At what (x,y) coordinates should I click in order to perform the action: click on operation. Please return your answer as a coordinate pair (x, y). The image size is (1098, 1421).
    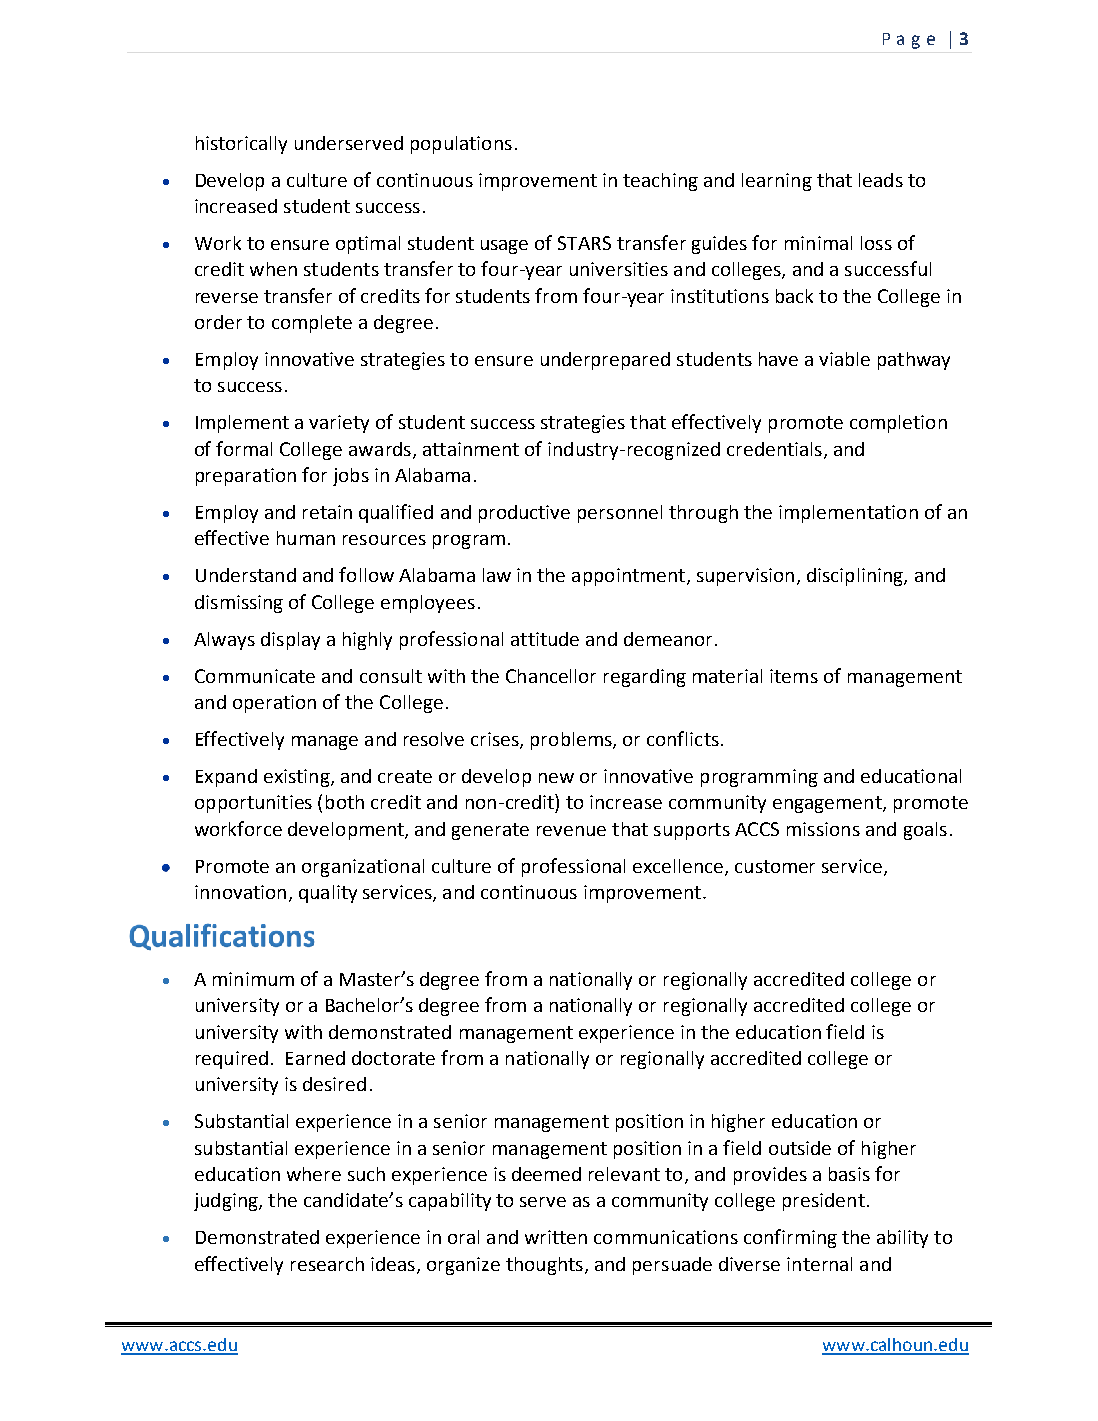
    Looking at the image, I should click on (274, 704).
